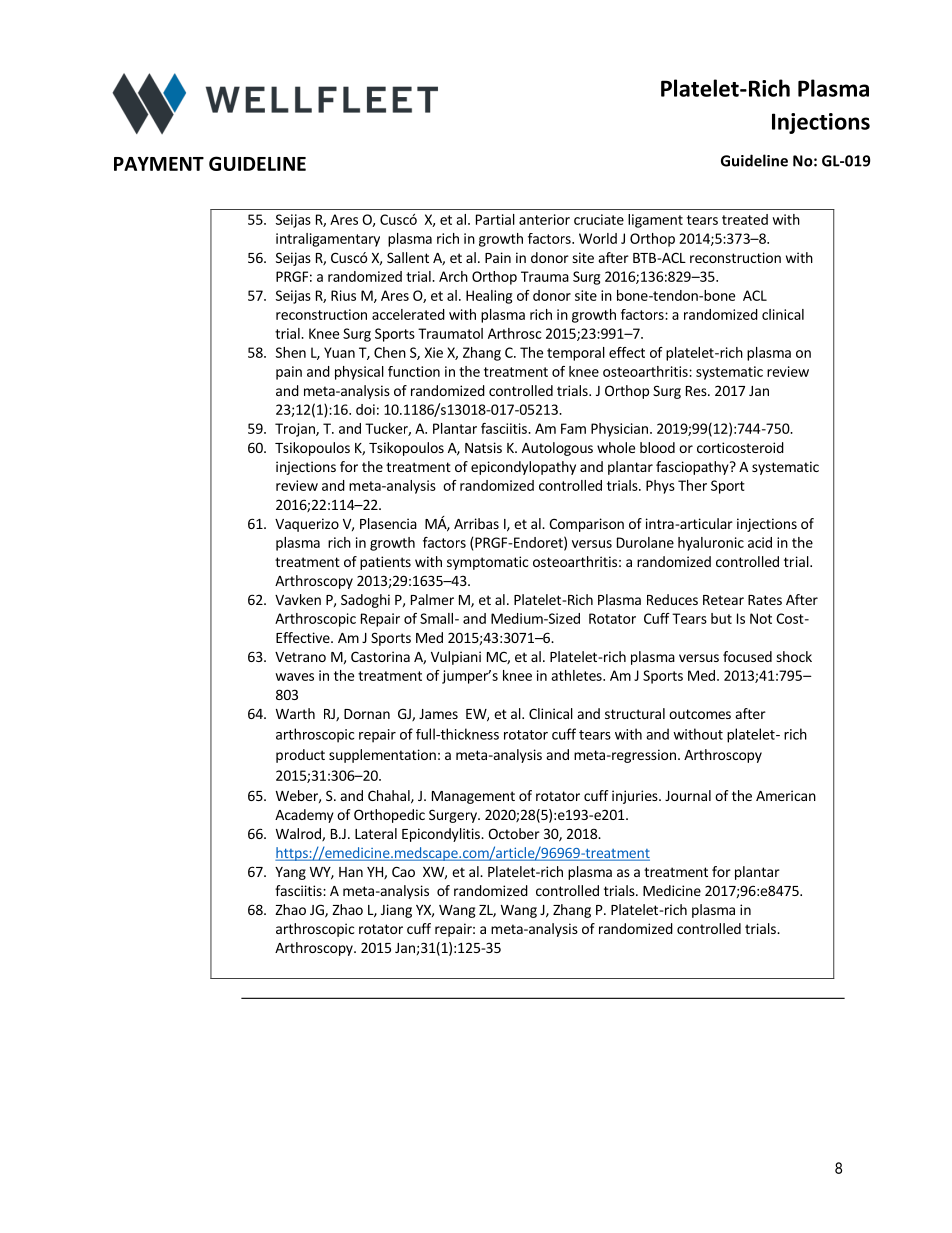  What do you see at coordinates (296, 430) in the document?
I see `Trojan` at bounding box center [296, 430].
